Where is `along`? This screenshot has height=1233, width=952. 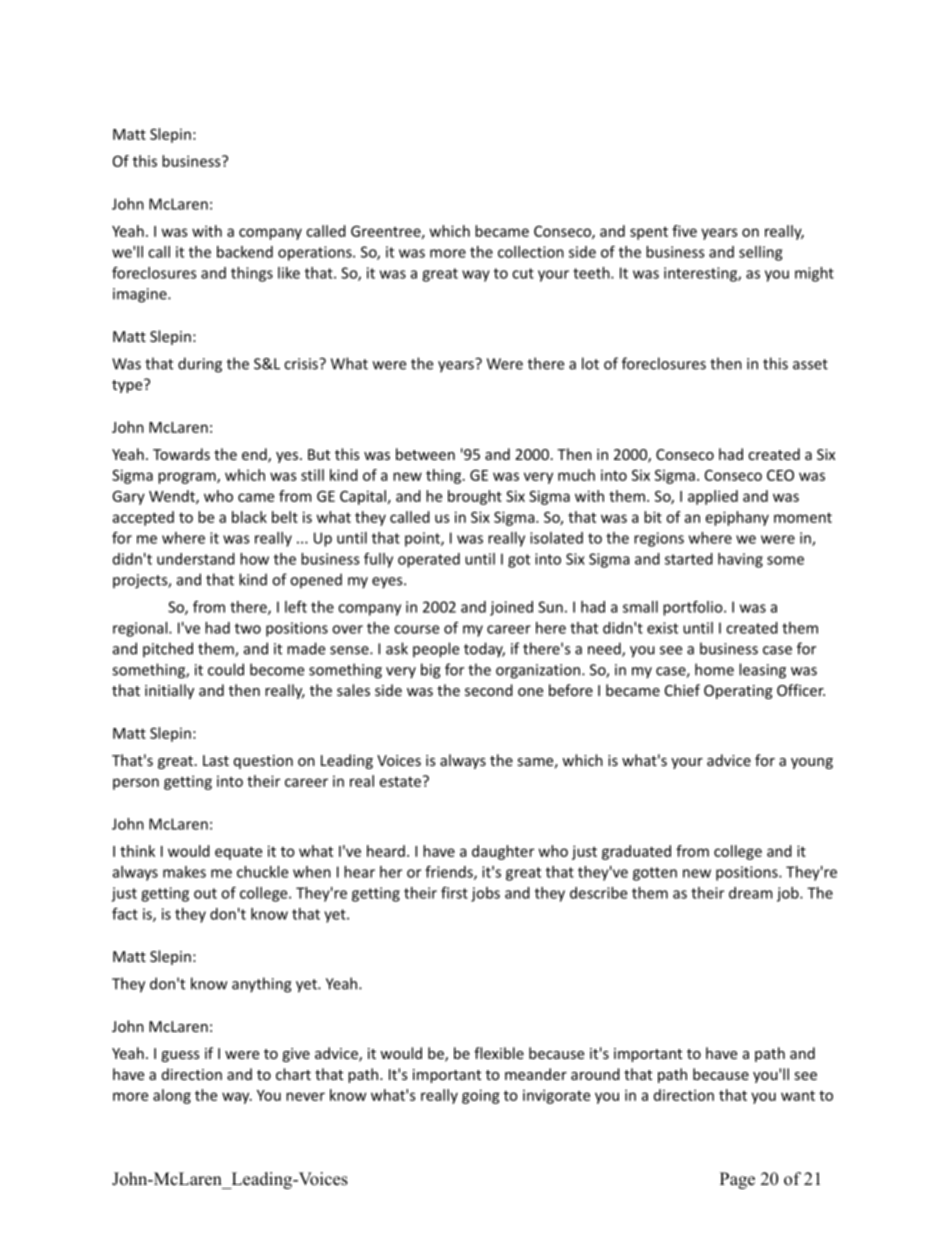 along is located at coordinates (172, 1096).
